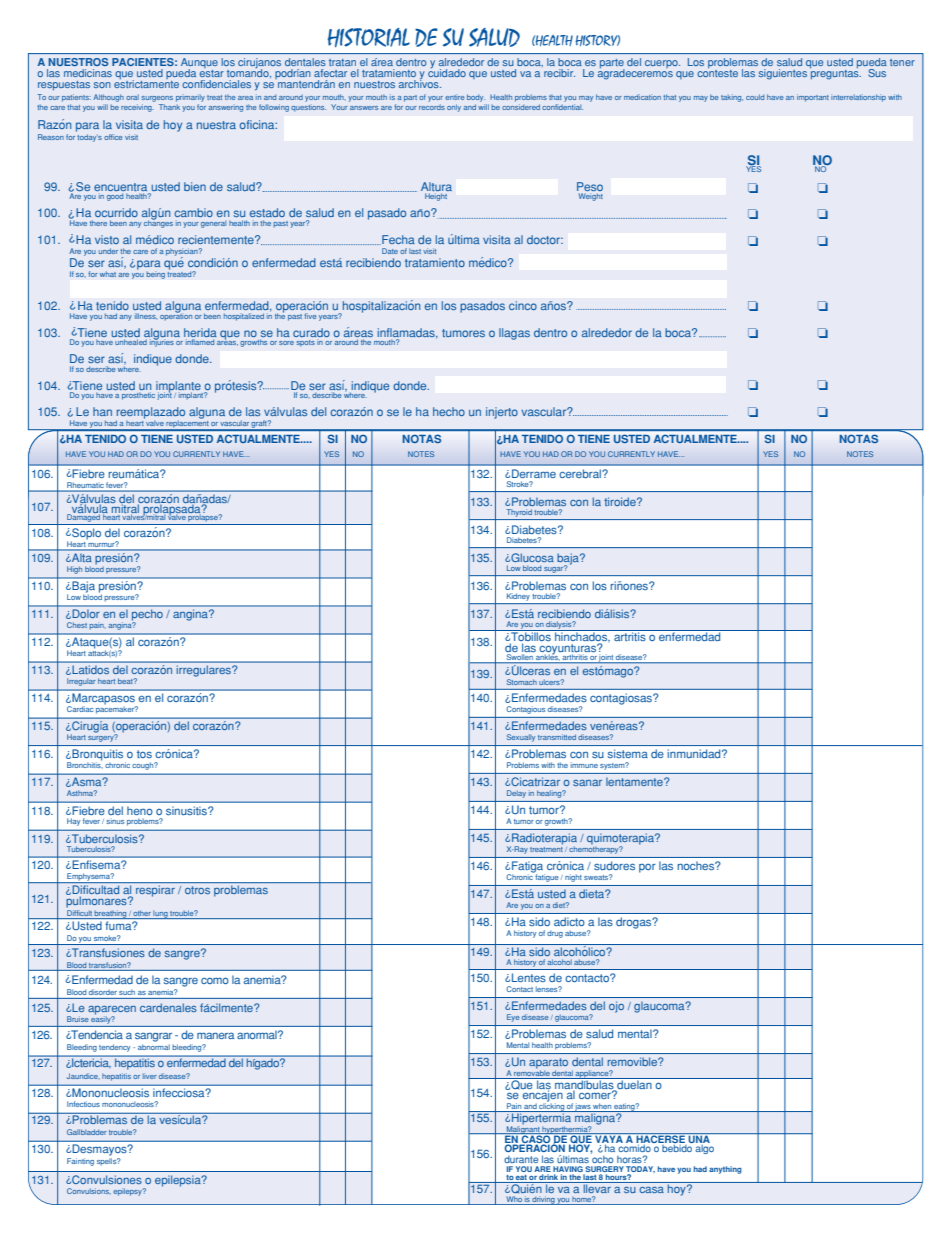 This screenshot has height=1233, width=952. Describe the element at coordinates (449, 411) in the screenshot. I see `hecho` at that location.
